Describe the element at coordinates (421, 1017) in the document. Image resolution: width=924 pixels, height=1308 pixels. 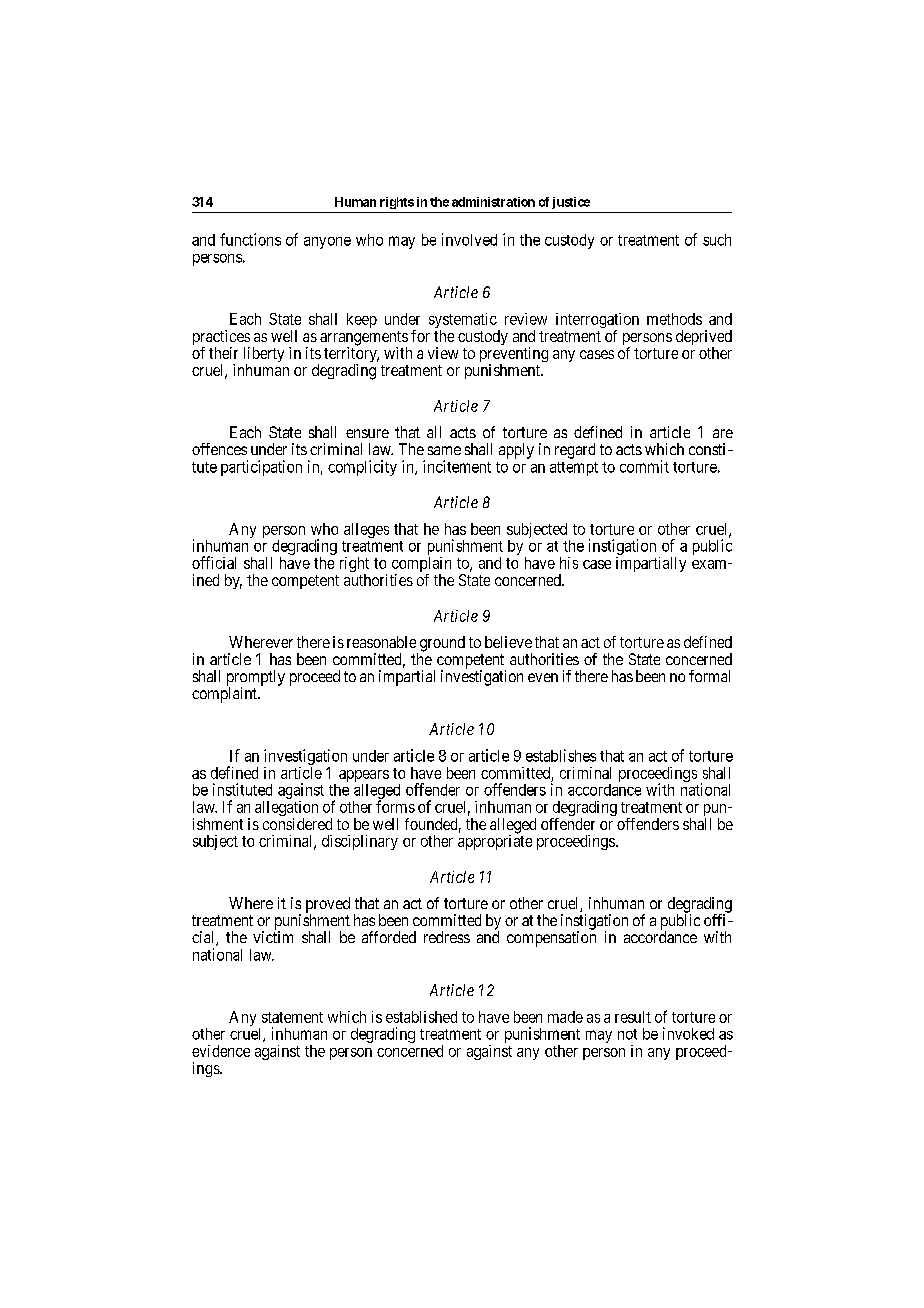
I see `established` at that location.
